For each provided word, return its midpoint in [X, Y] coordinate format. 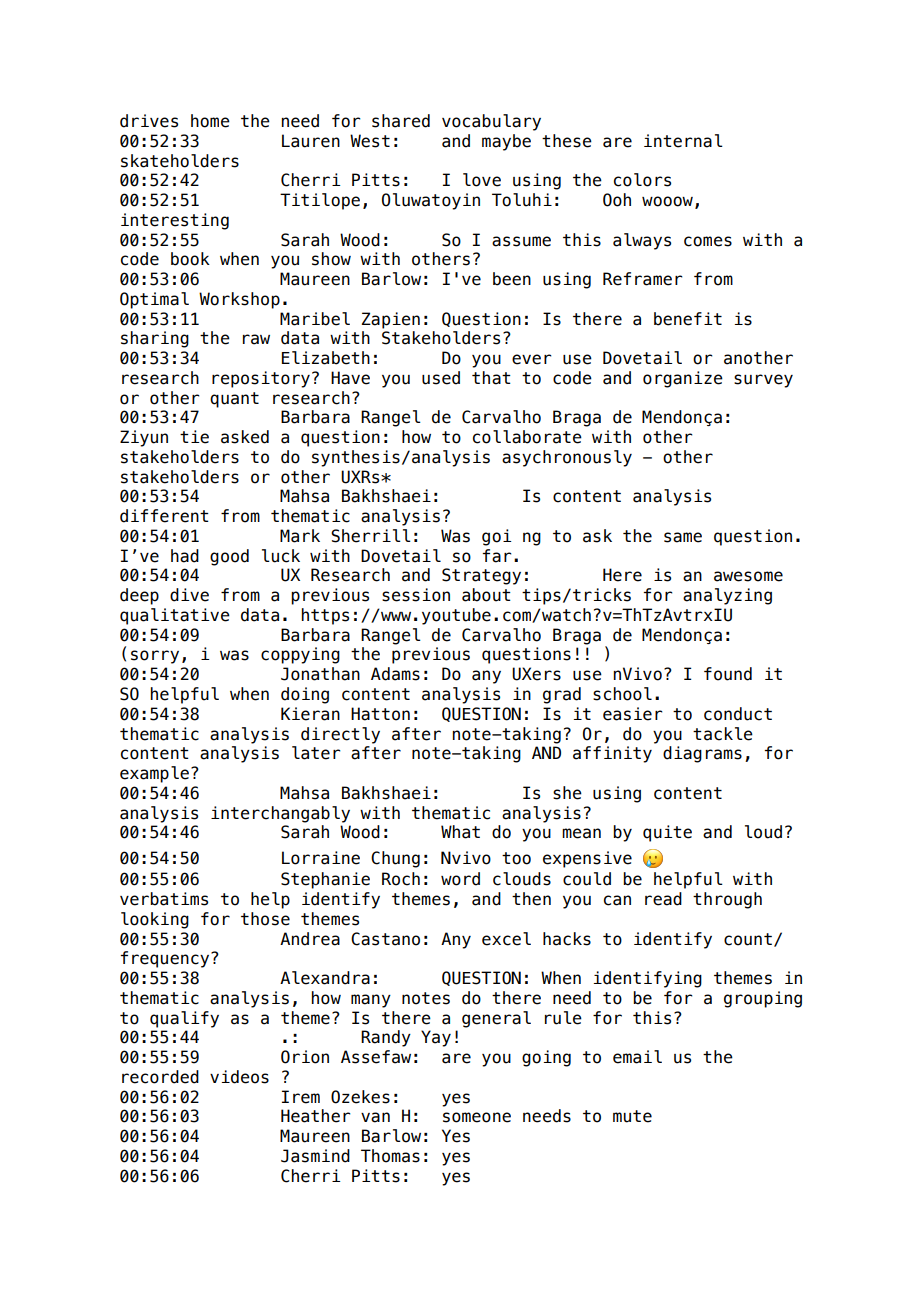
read [663, 899]
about [486, 595]
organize [683, 379]
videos [239, 1077]
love [482, 180]
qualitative [175, 616]
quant [234, 400]
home [210, 121]
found [728, 674]
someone [477, 1117]
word [460, 879]
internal [683, 141]
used [441, 378]
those [265, 919]
